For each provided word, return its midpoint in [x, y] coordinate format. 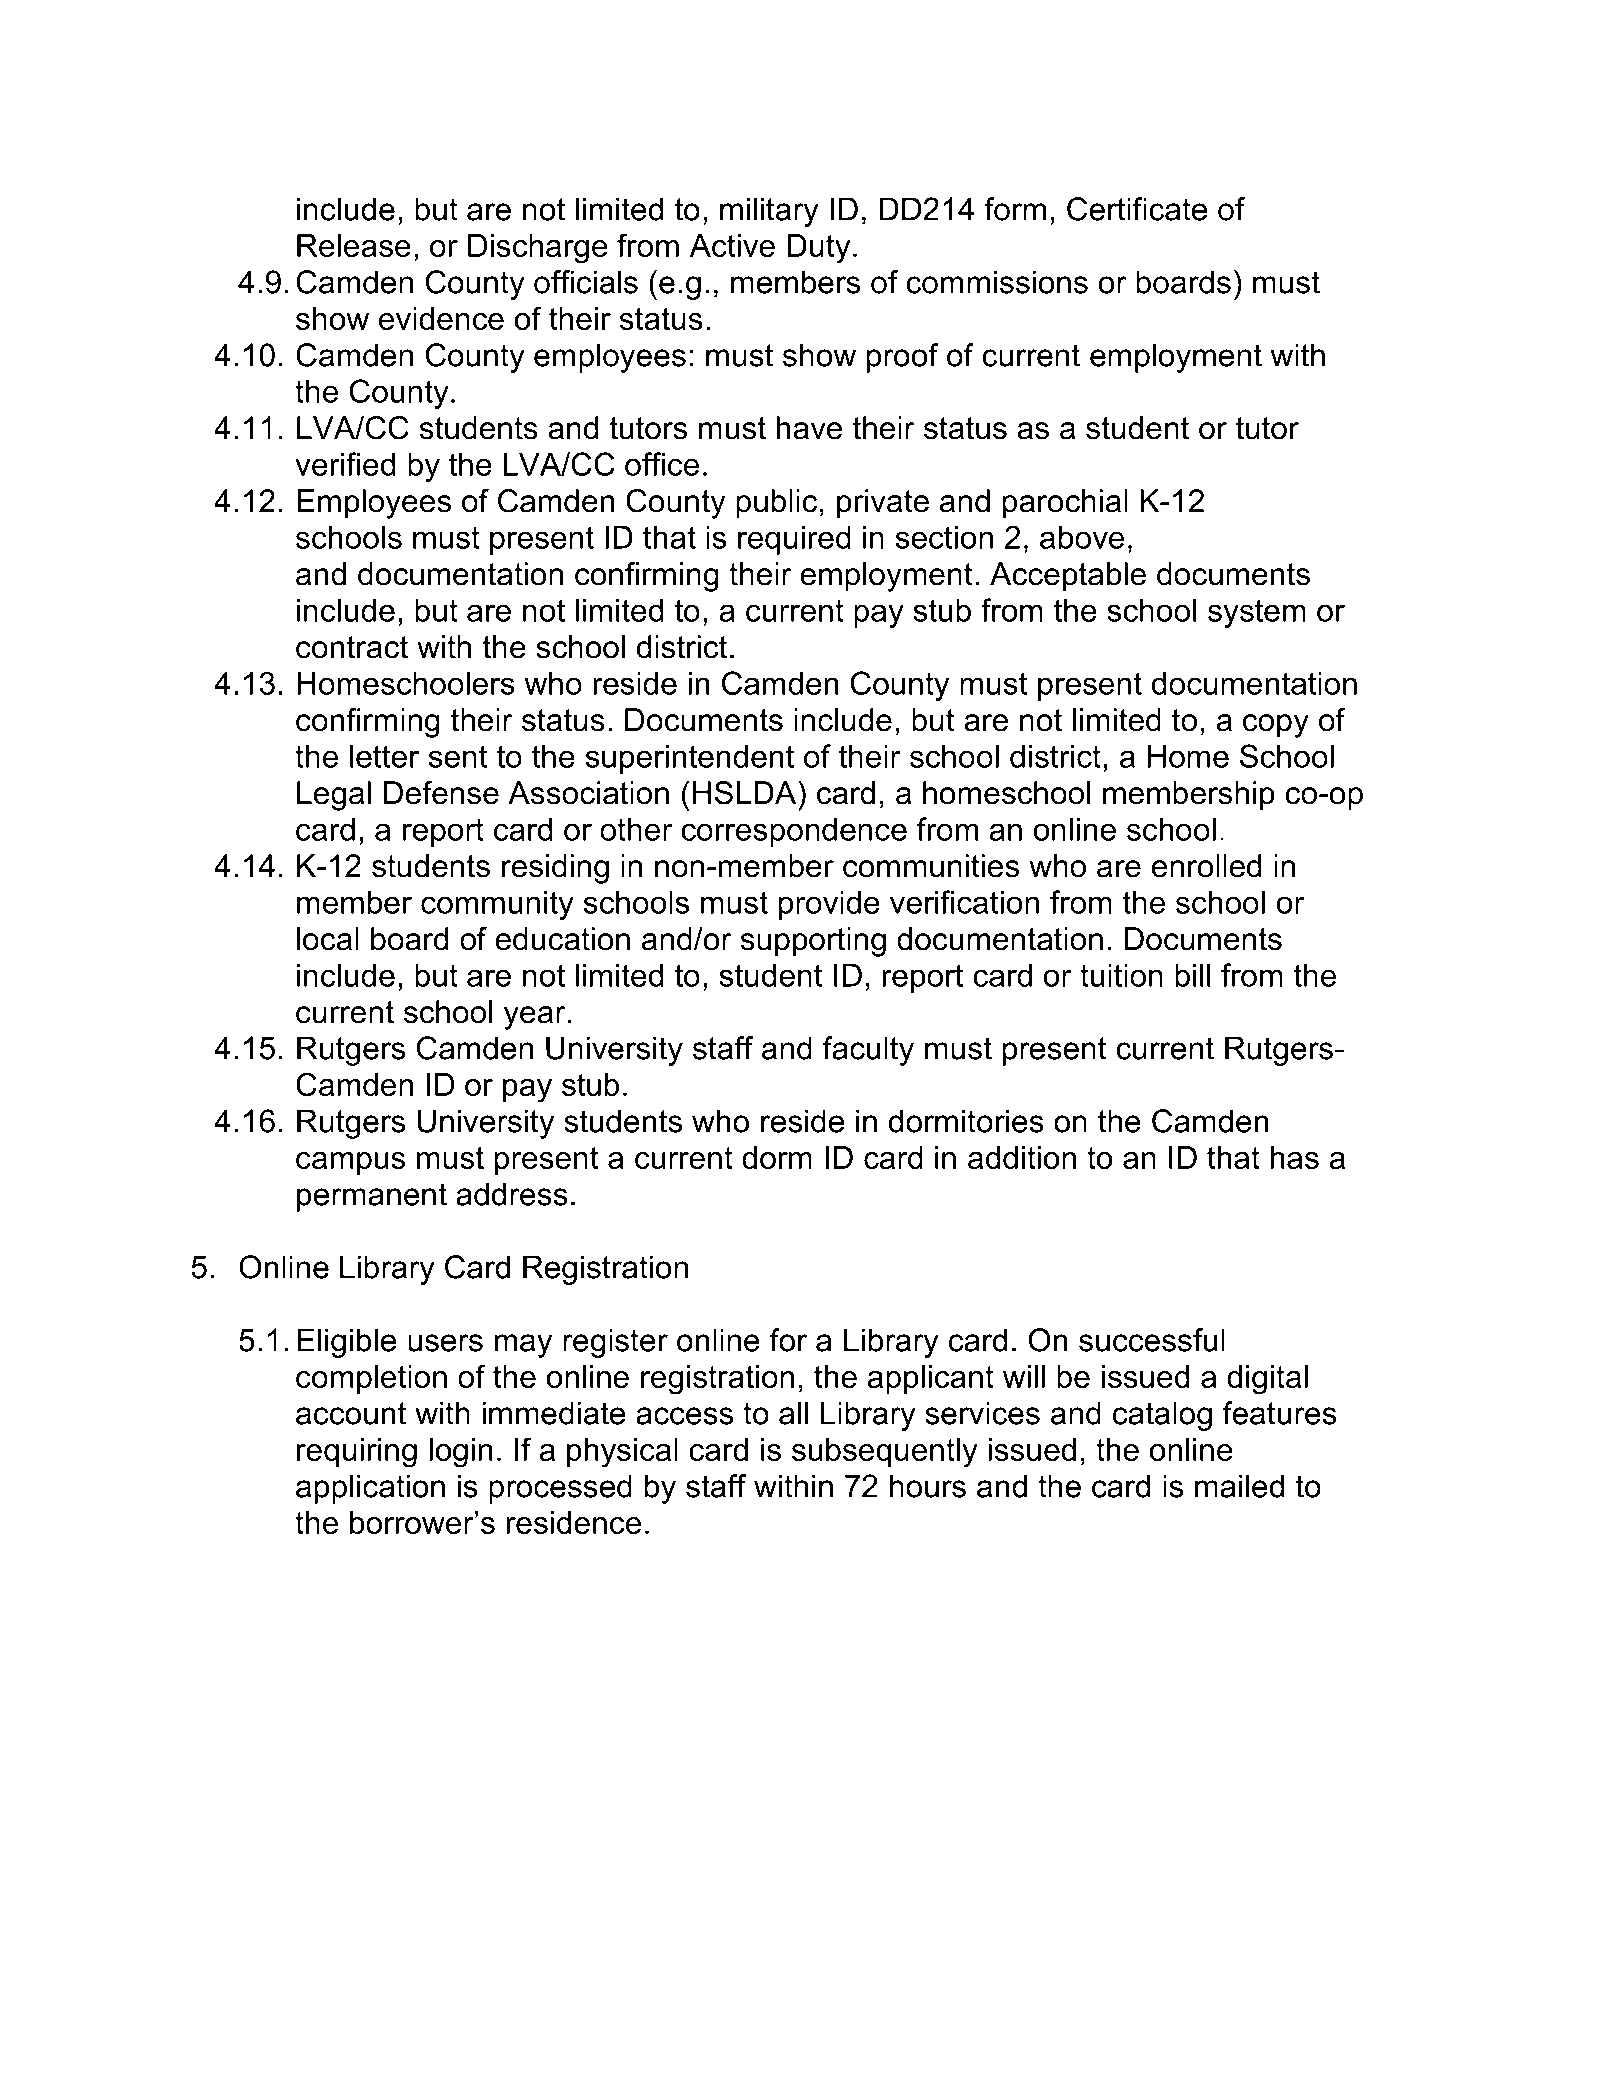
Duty [818, 249]
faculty [868, 1051]
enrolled [1206, 866]
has [1295, 1157]
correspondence [794, 832]
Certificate [1137, 209]
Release [354, 245]
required [794, 540]
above [1082, 537]
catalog [1162, 1416]
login [461, 1453]
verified [345, 464]
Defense [441, 793]
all [793, 1413]
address [512, 1194]
